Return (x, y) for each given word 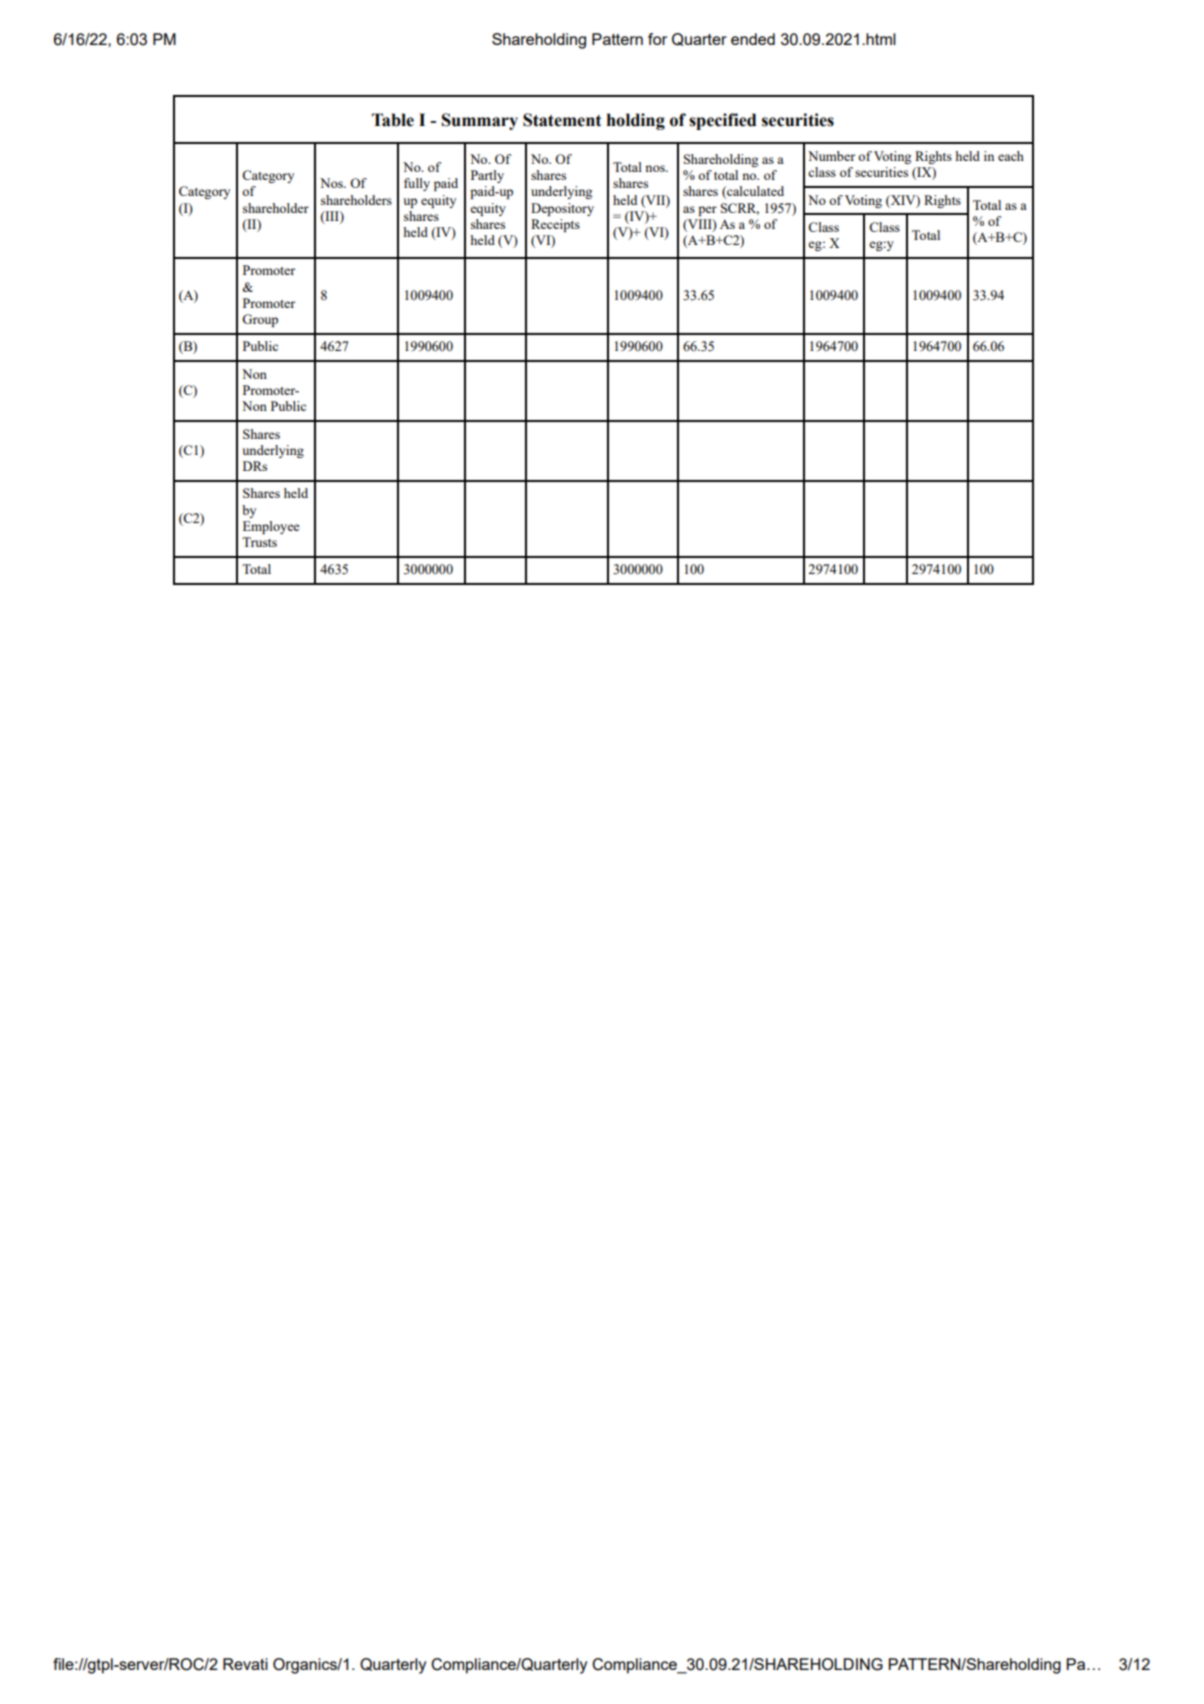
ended (753, 39)
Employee (271, 527)
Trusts (259, 542)
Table (393, 120)
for (657, 39)
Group (260, 320)
